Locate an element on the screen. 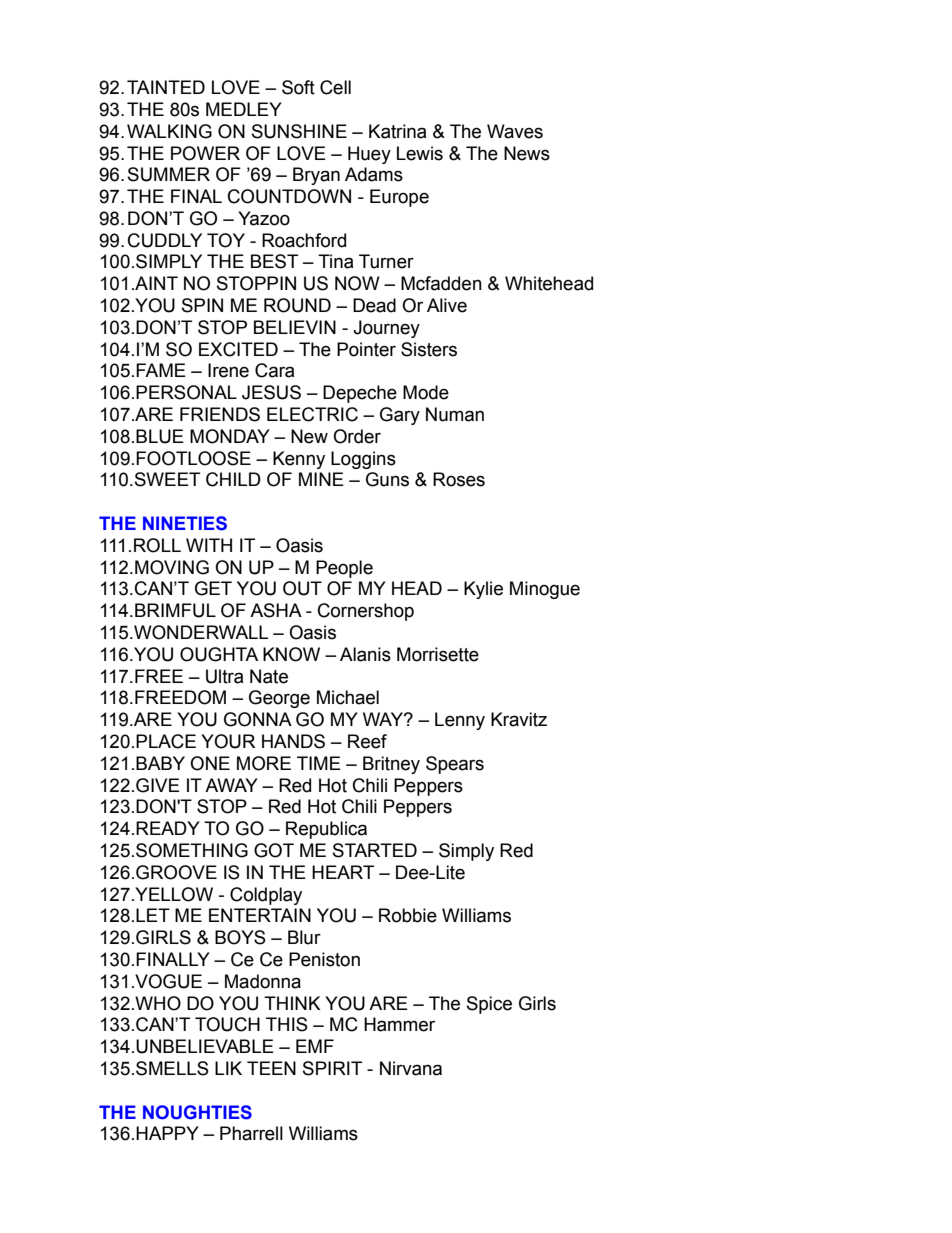  Huey is located at coordinates (369, 155).
